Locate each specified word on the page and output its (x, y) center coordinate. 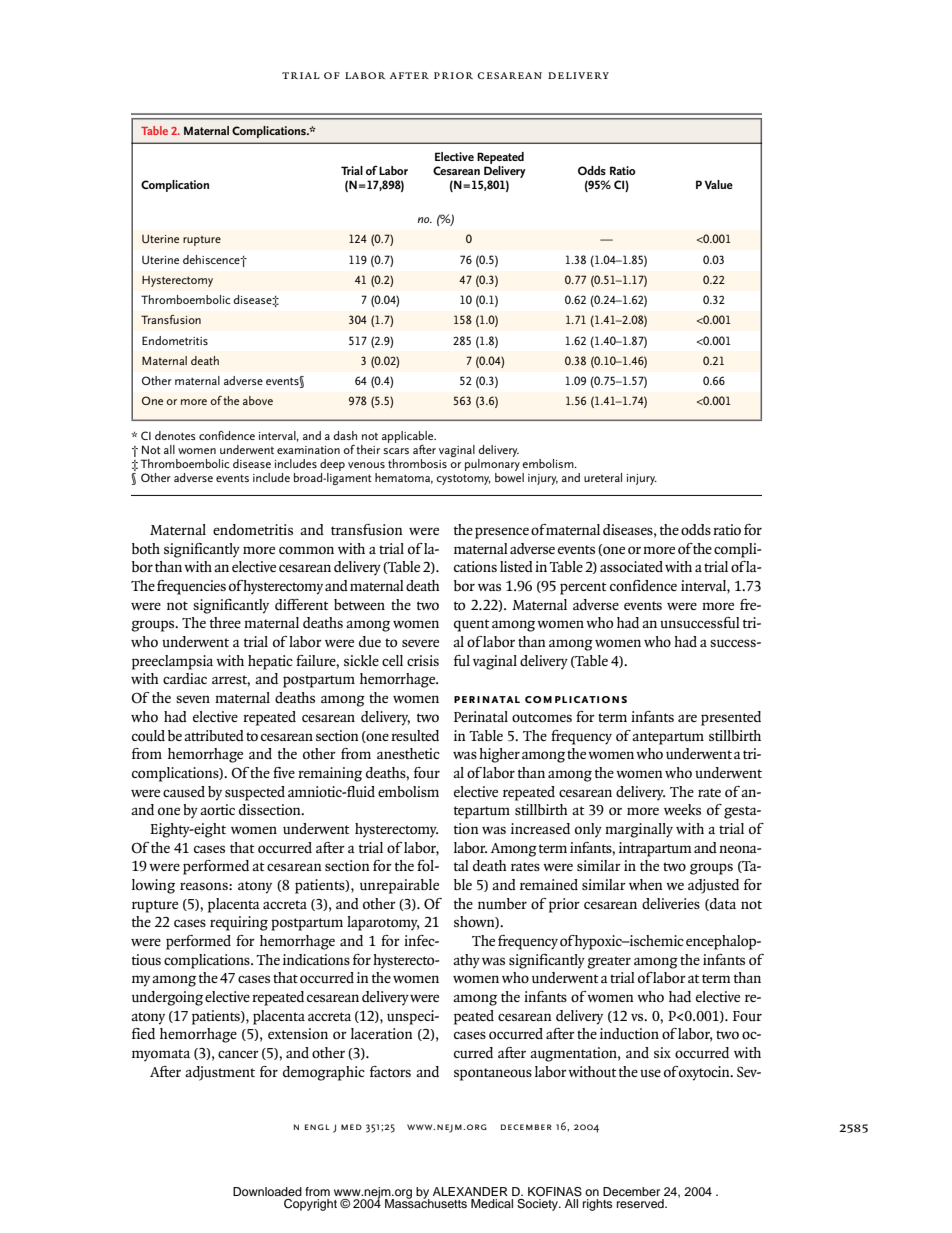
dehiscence (212, 259)
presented (731, 718)
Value (719, 185)
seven (193, 699)
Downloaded (267, 1191)
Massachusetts (426, 1202)
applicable (409, 437)
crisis (423, 660)
